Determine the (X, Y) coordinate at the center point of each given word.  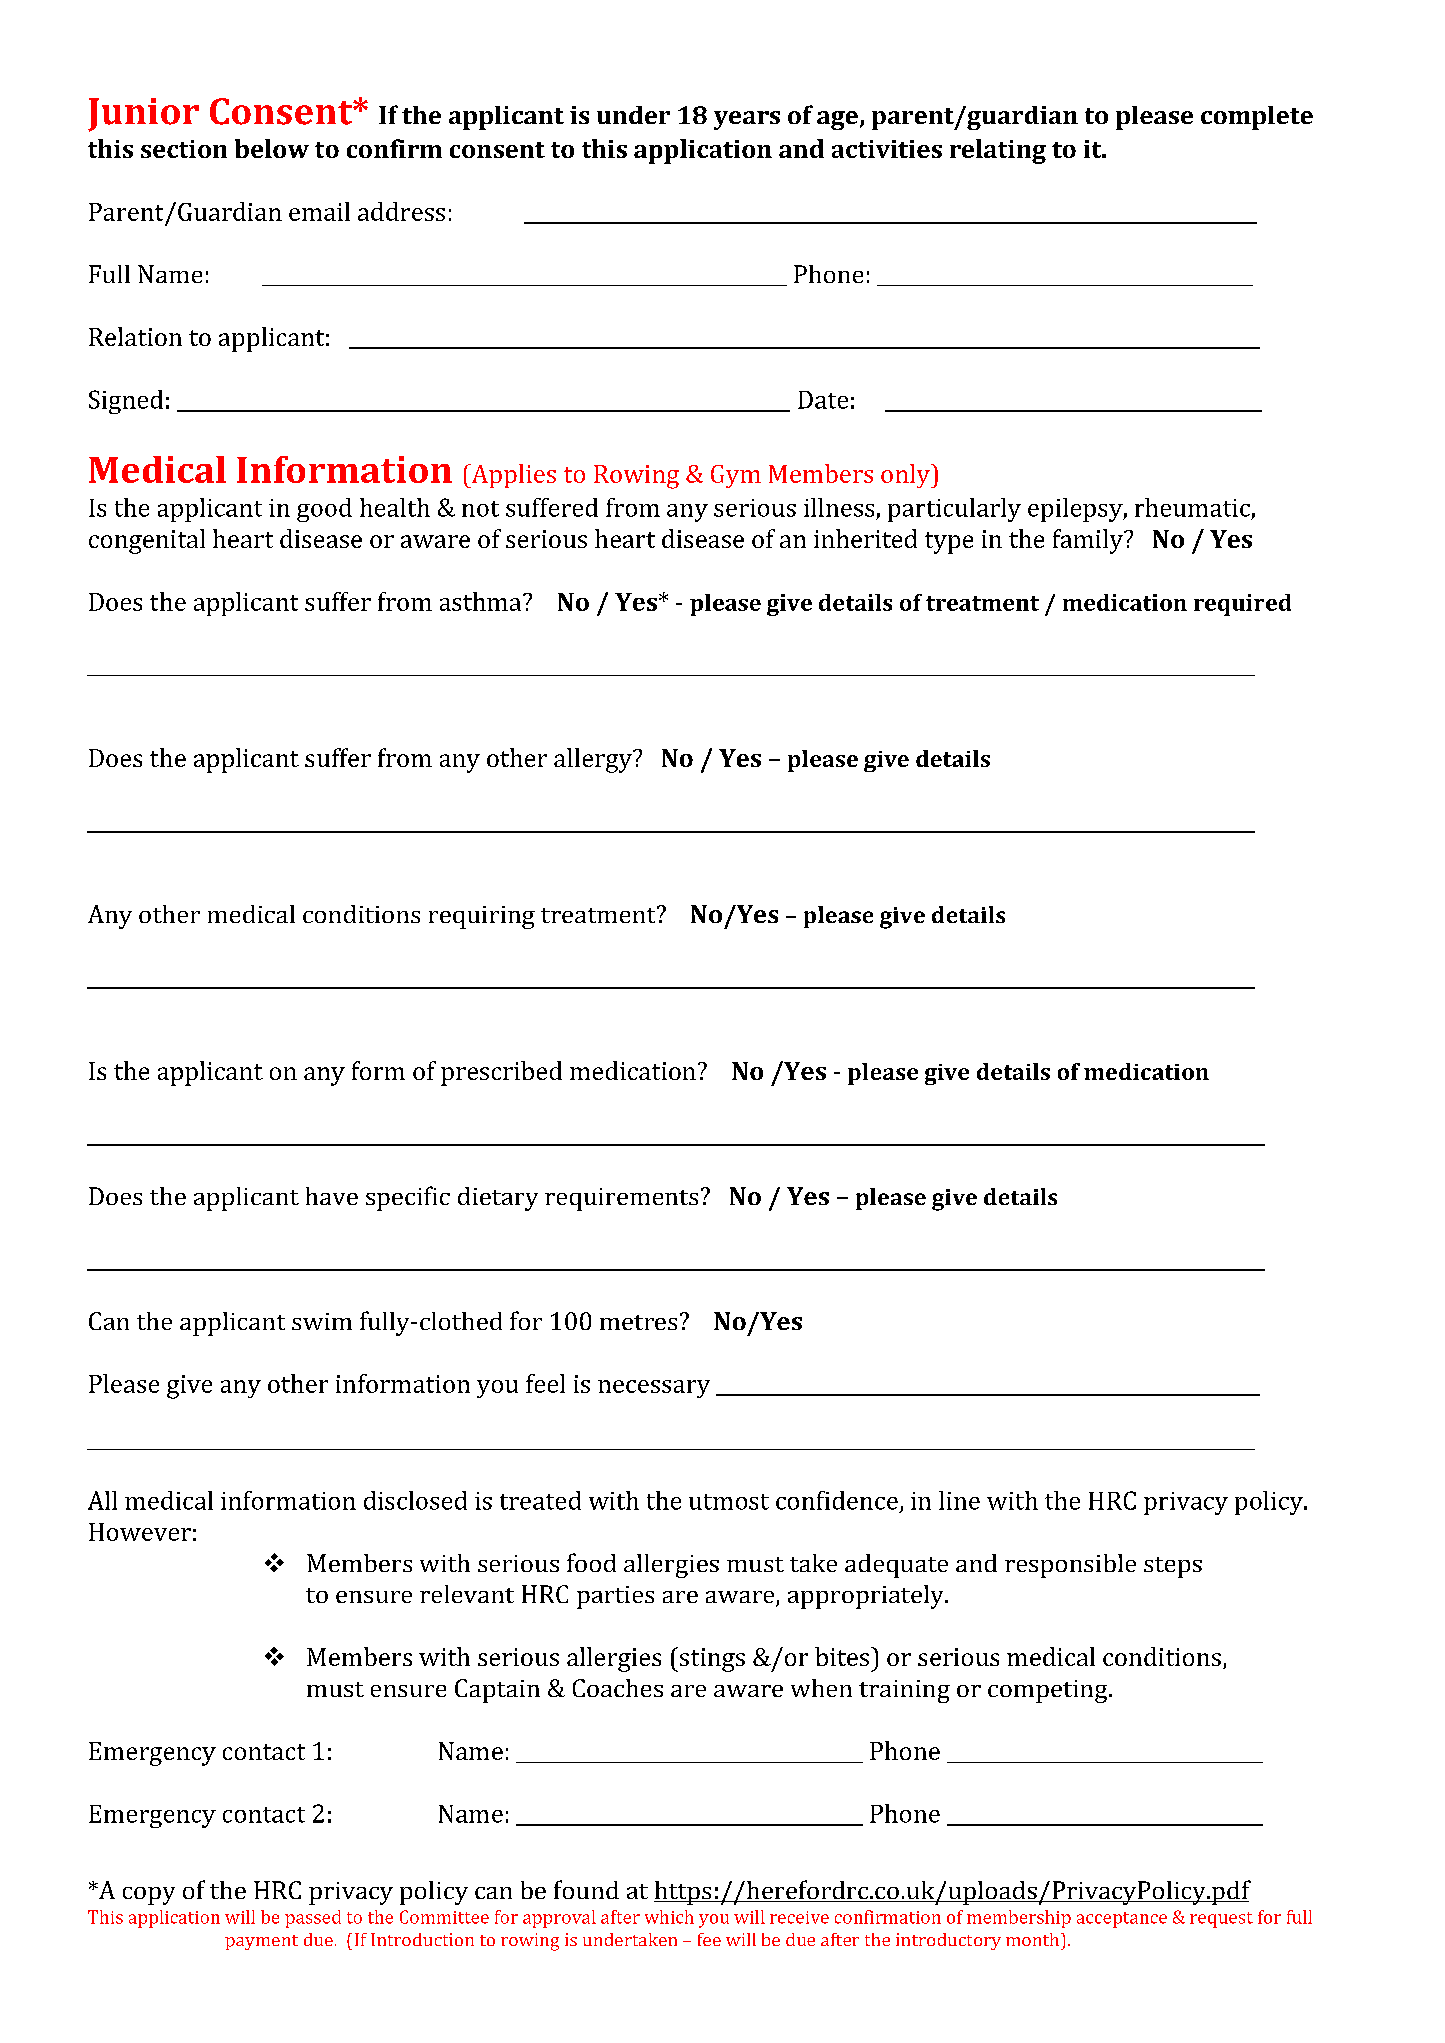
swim (322, 1321)
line (959, 1500)
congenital (147, 541)
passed (313, 1919)
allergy (594, 760)
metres (638, 1322)
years (747, 120)
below (272, 148)
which (669, 1917)
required (1242, 605)
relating (998, 151)
